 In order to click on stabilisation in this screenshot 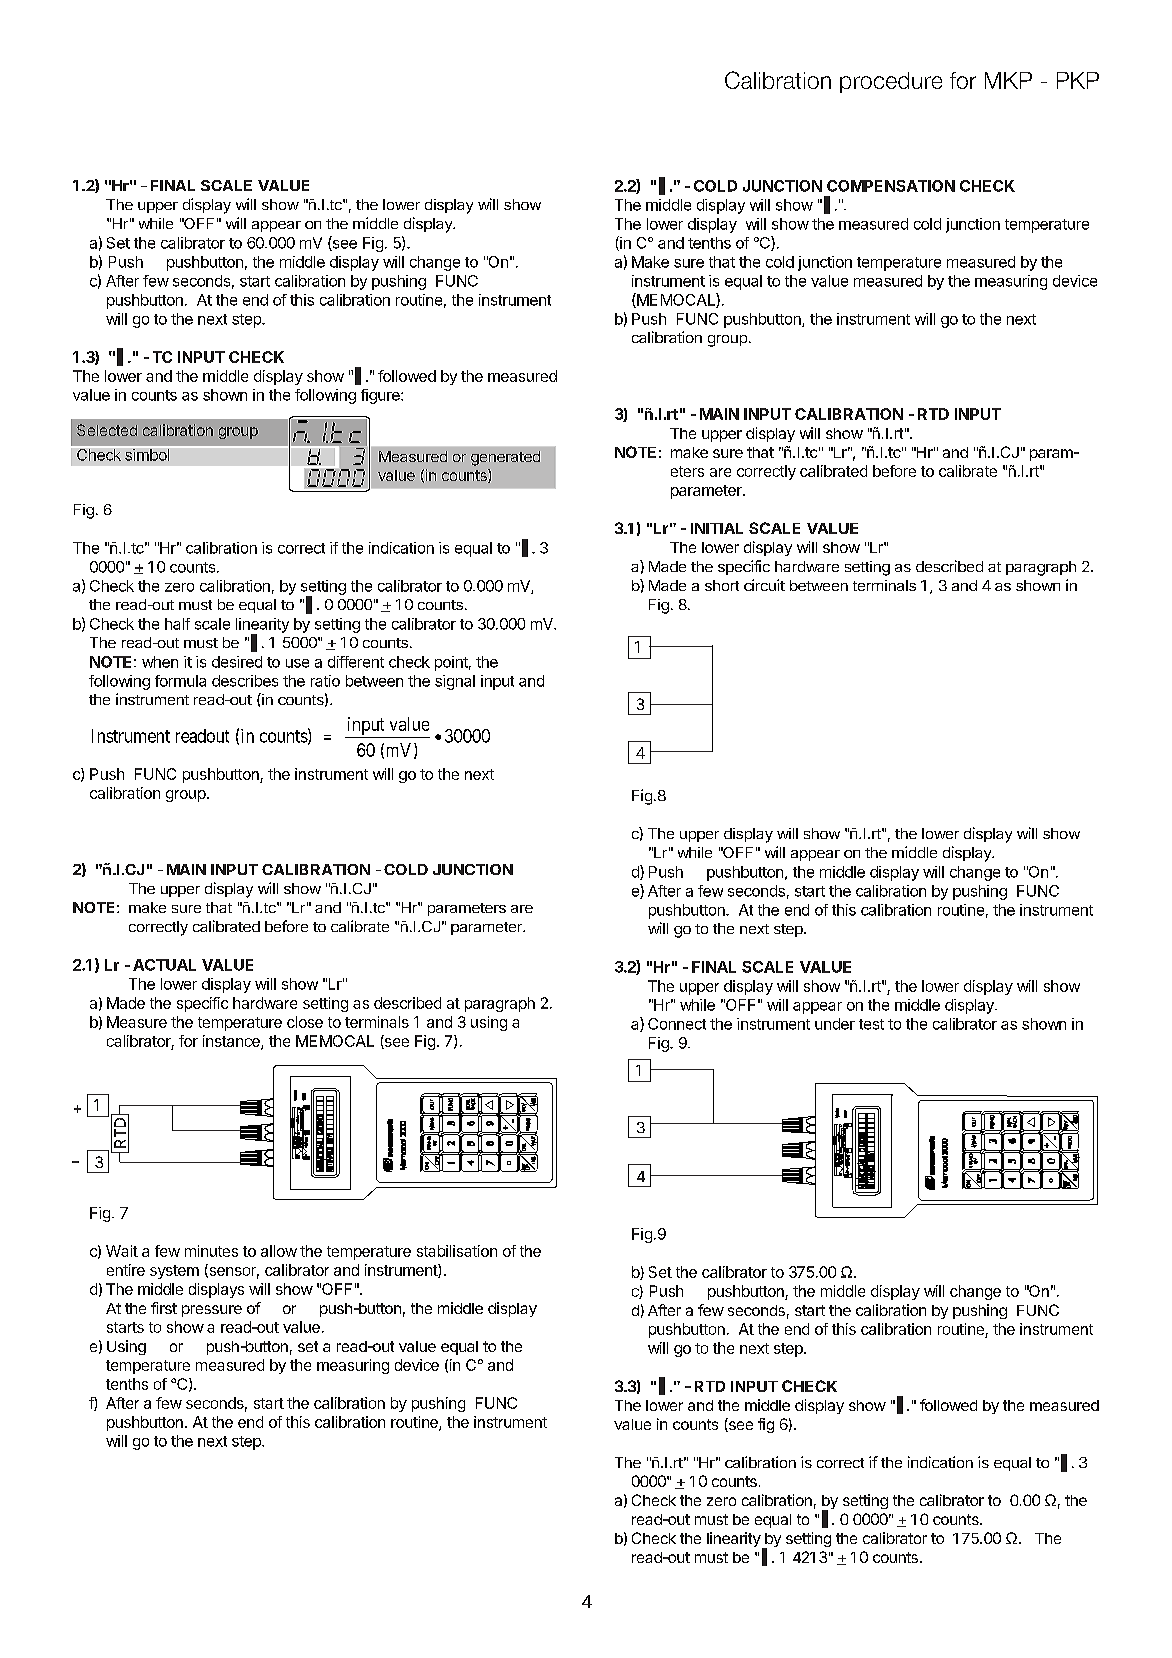, I will do `click(457, 1251)`.
